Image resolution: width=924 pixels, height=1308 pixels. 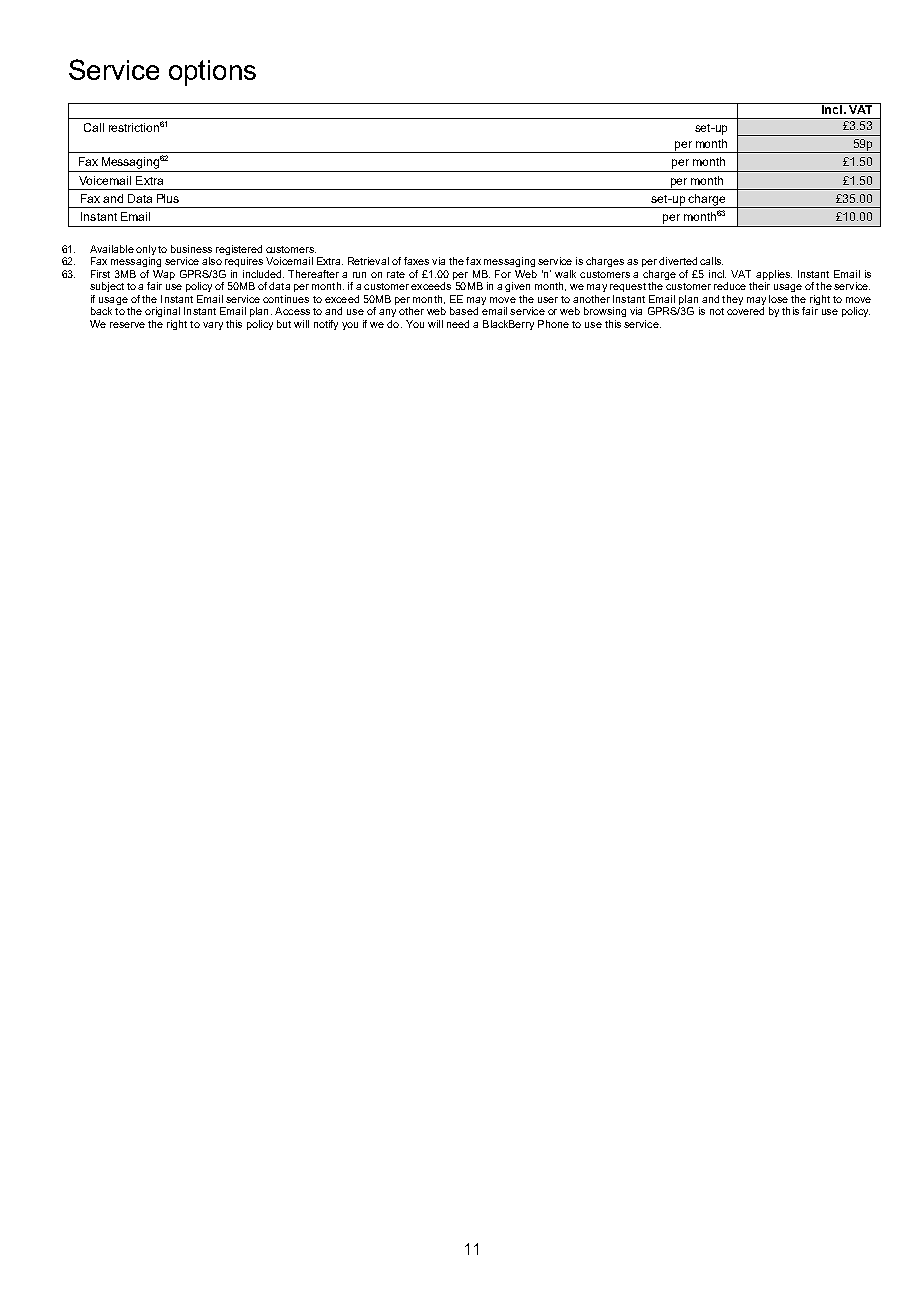 What do you see at coordinates (730, 286) in the screenshot?
I see `reduce` at bounding box center [730, 286].
